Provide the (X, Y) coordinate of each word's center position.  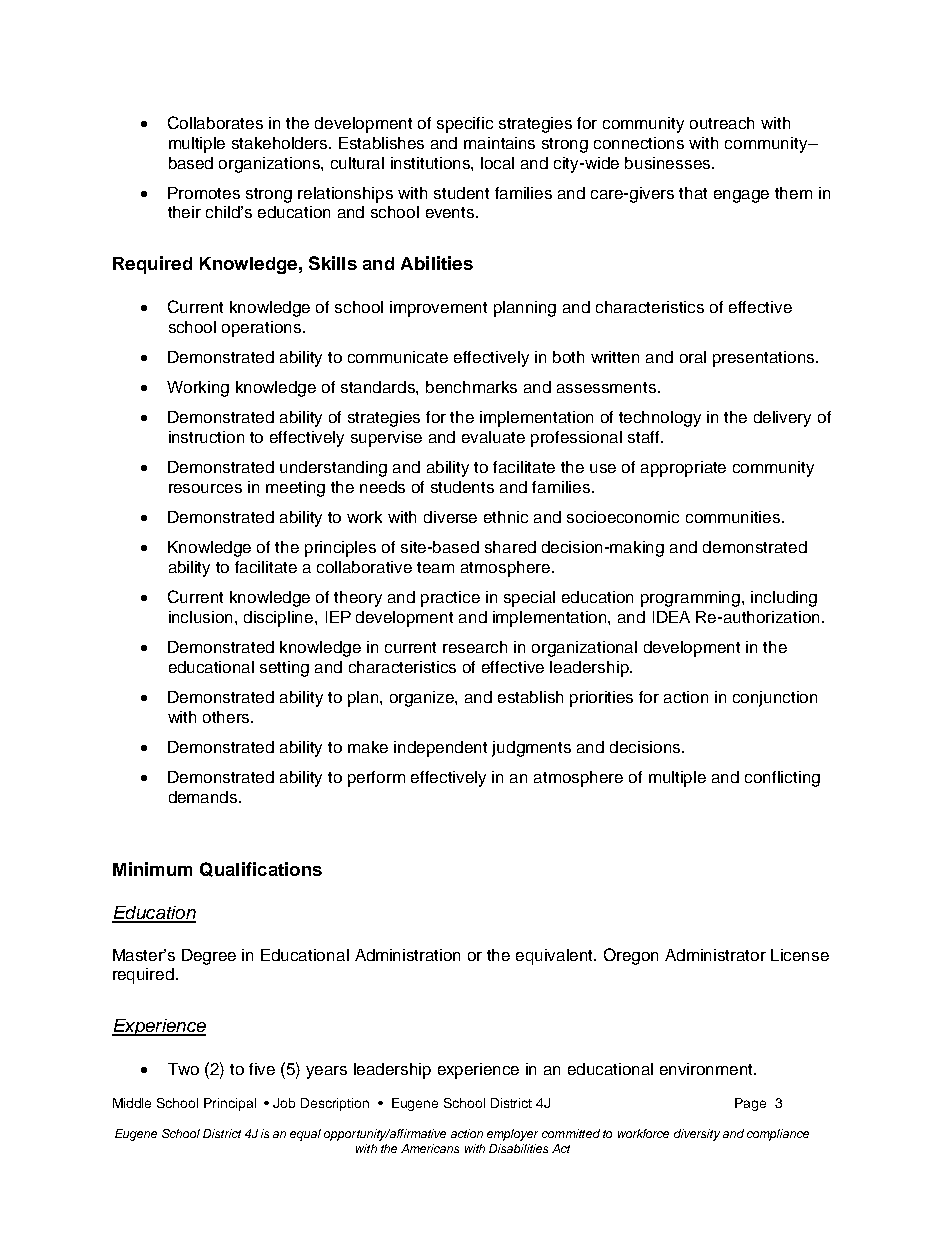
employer (512, 1135)
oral (693, 357)
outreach (722, 123)
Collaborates (215, 122)
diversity (697, 1135)
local (497, 163)
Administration (407, 955)
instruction (206, 437)
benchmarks (471, 387)
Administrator (715, 955)
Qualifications (261, 869)
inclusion (202, 617)
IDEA (671, 617)
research (475, 647)
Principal (230, 1104)
